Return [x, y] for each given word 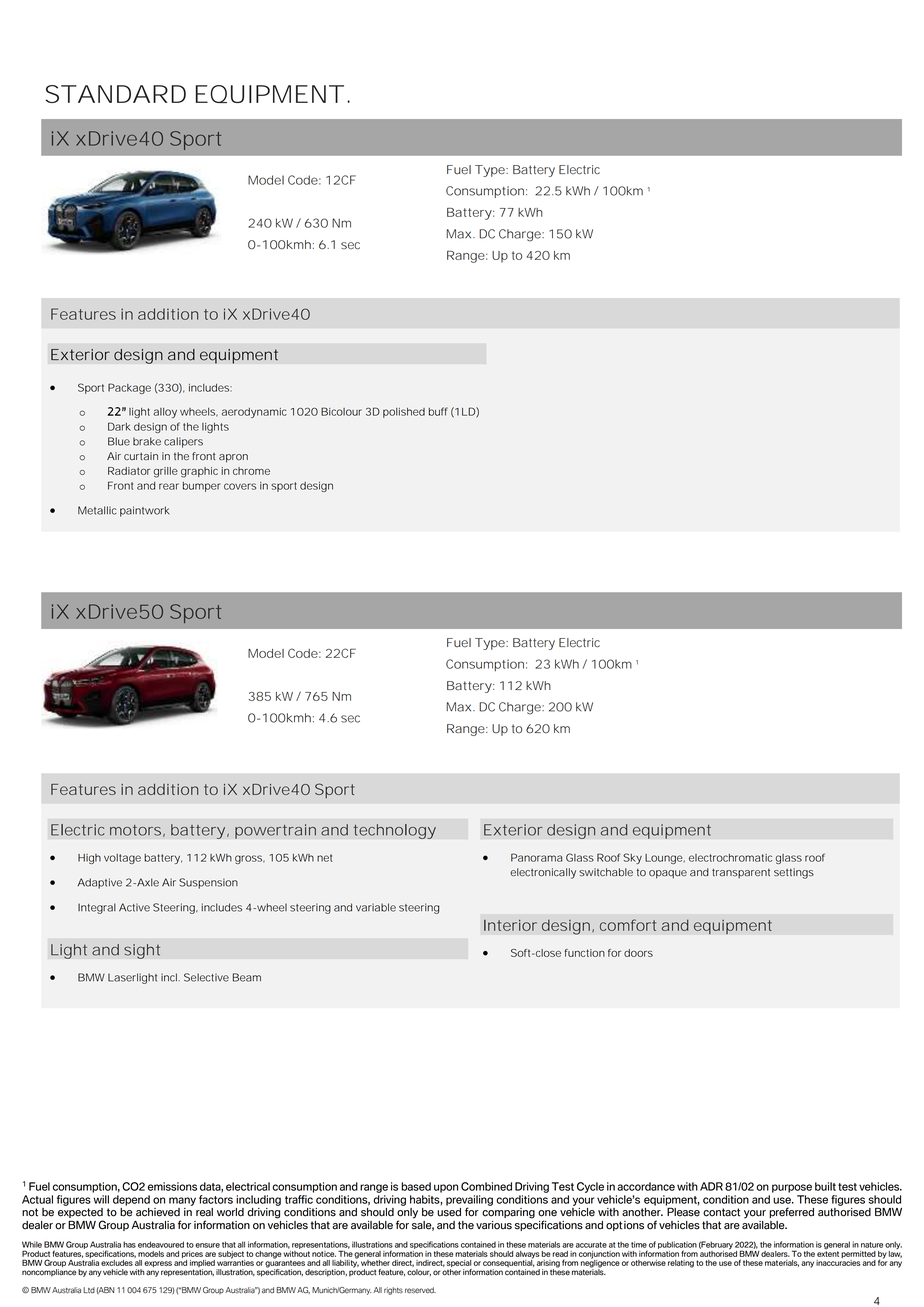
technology [394, 831]
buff [438, 411]
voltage [122, 859]
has [129, 1244]
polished [404, 413]
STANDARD [116, 94]
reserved [420, 1290]
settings [794, 873]
